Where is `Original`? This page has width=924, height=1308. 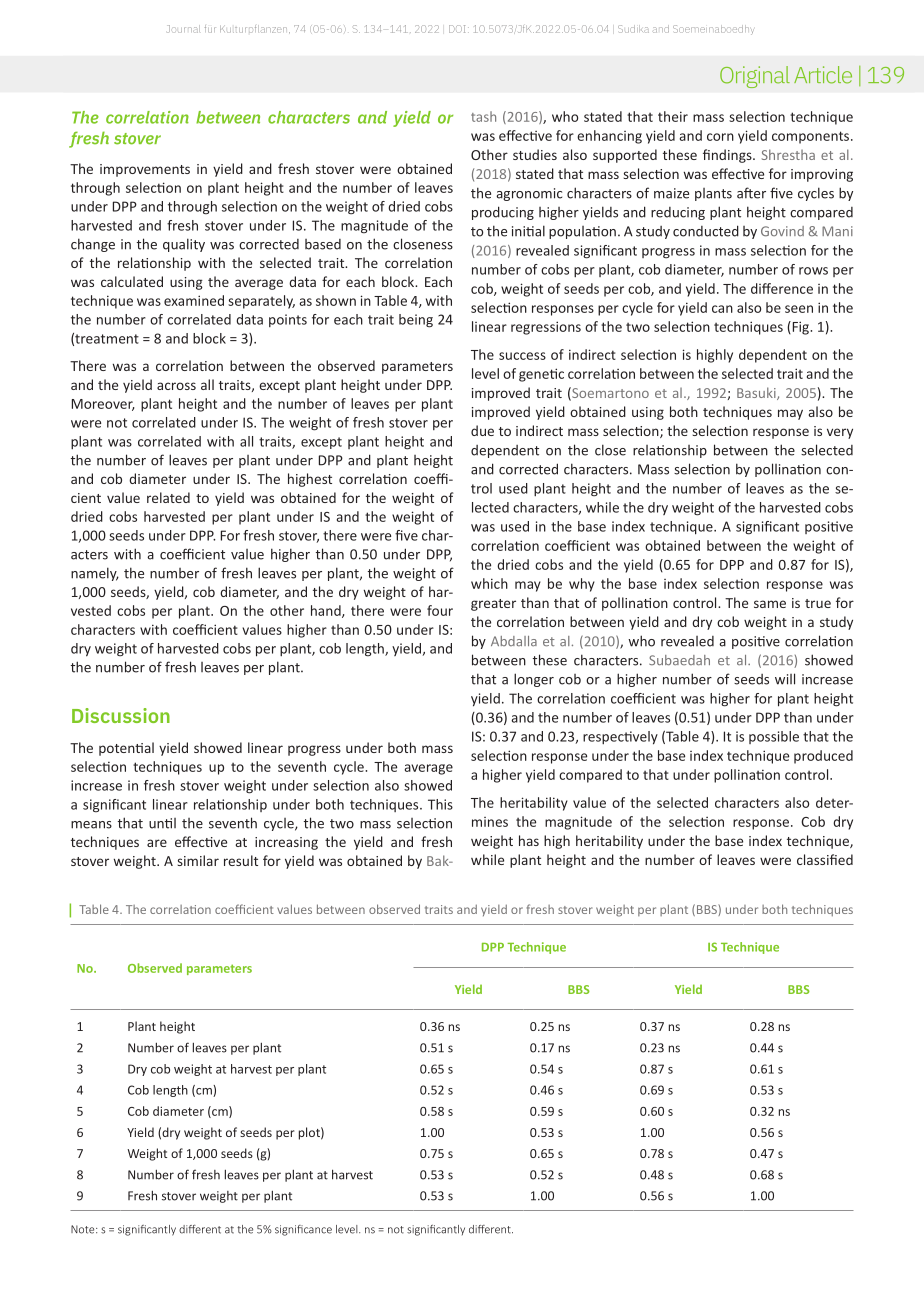 Original is located at coordinates (755, 77).
